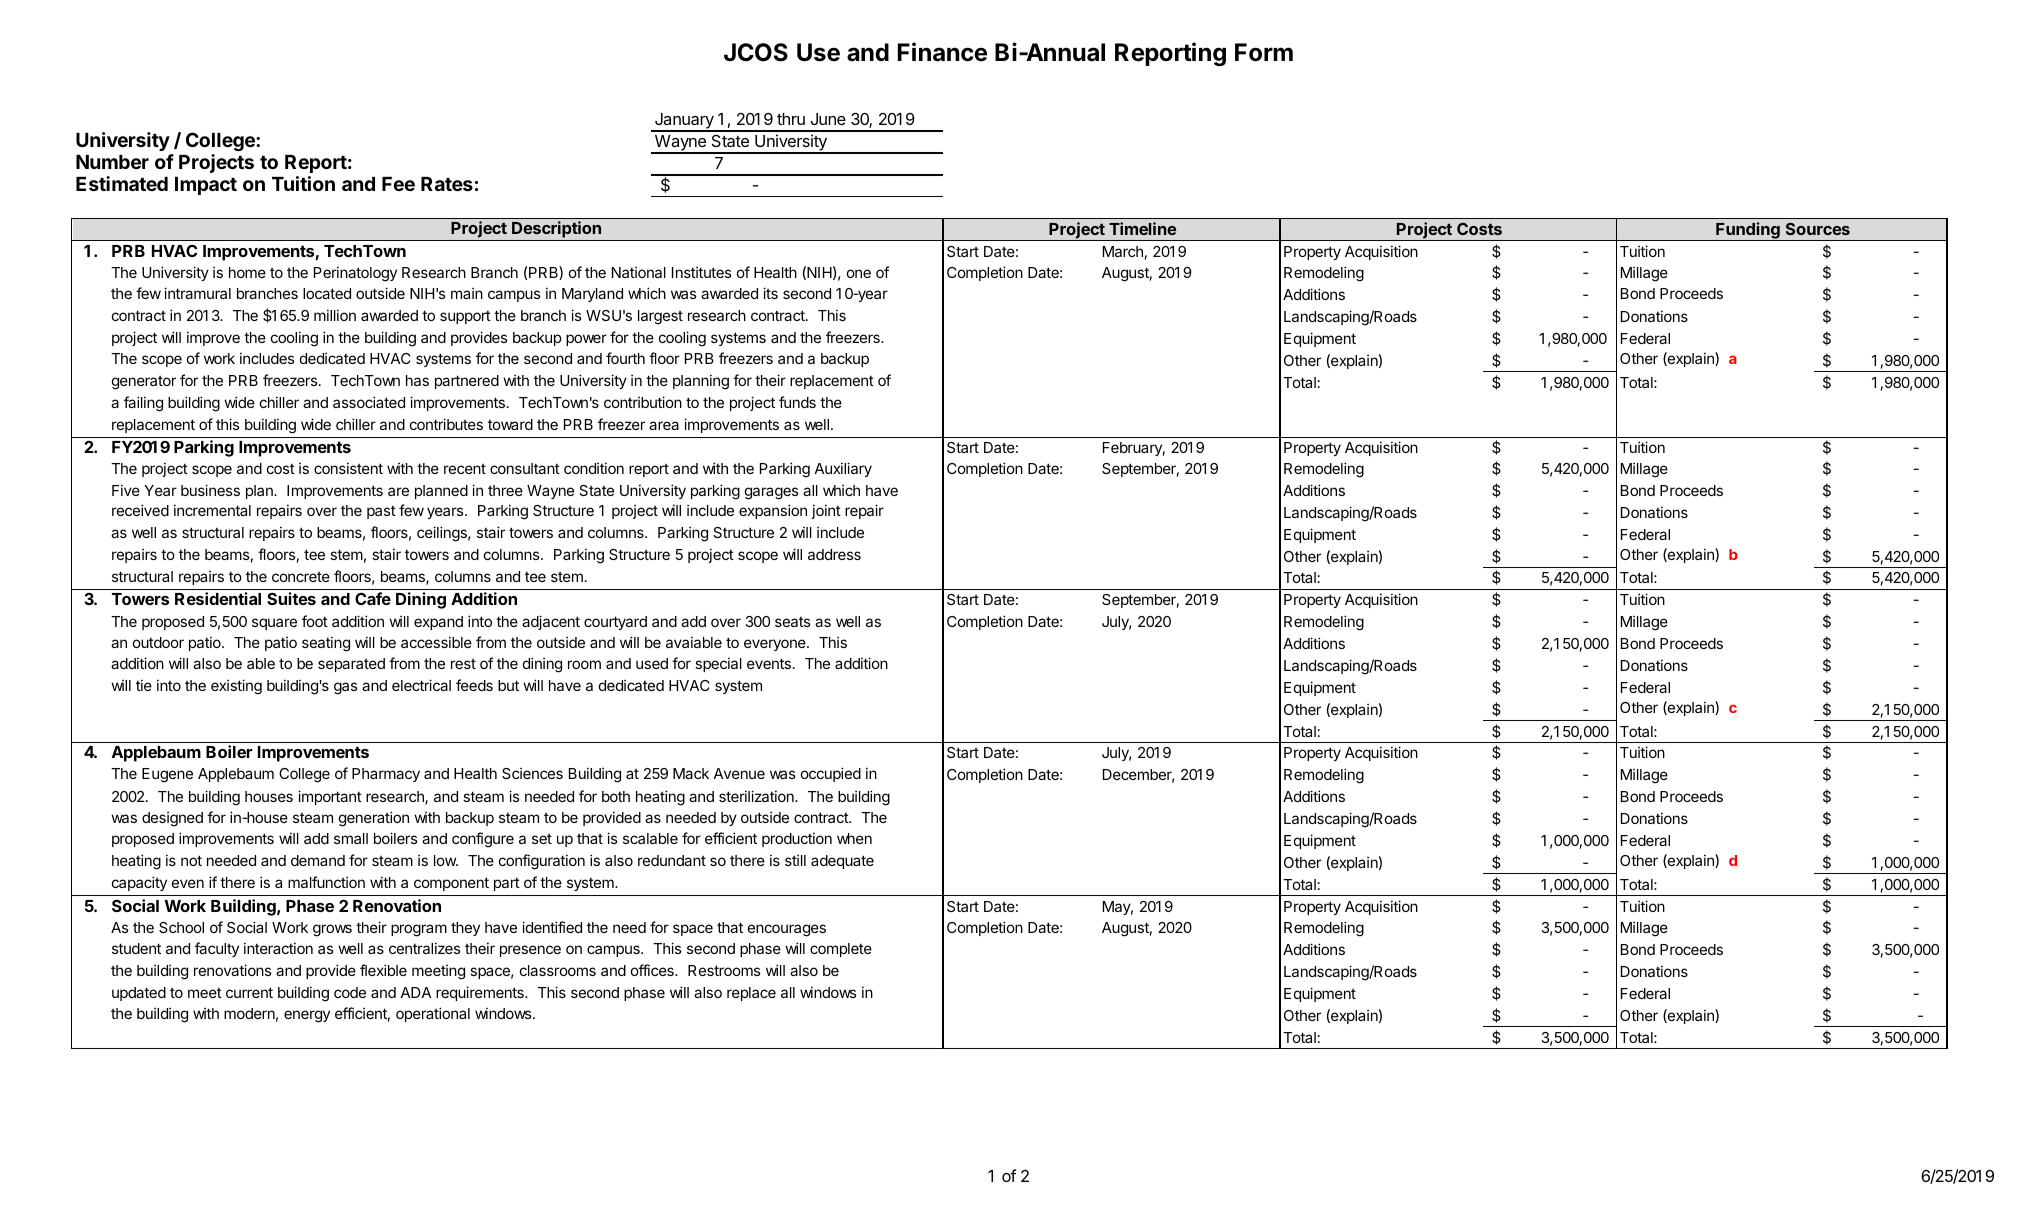 This image has width=2019, height=1226. What do you see at coordinates (112, 162) in the image?
I see `Number` at bounding box center [112, 162].
